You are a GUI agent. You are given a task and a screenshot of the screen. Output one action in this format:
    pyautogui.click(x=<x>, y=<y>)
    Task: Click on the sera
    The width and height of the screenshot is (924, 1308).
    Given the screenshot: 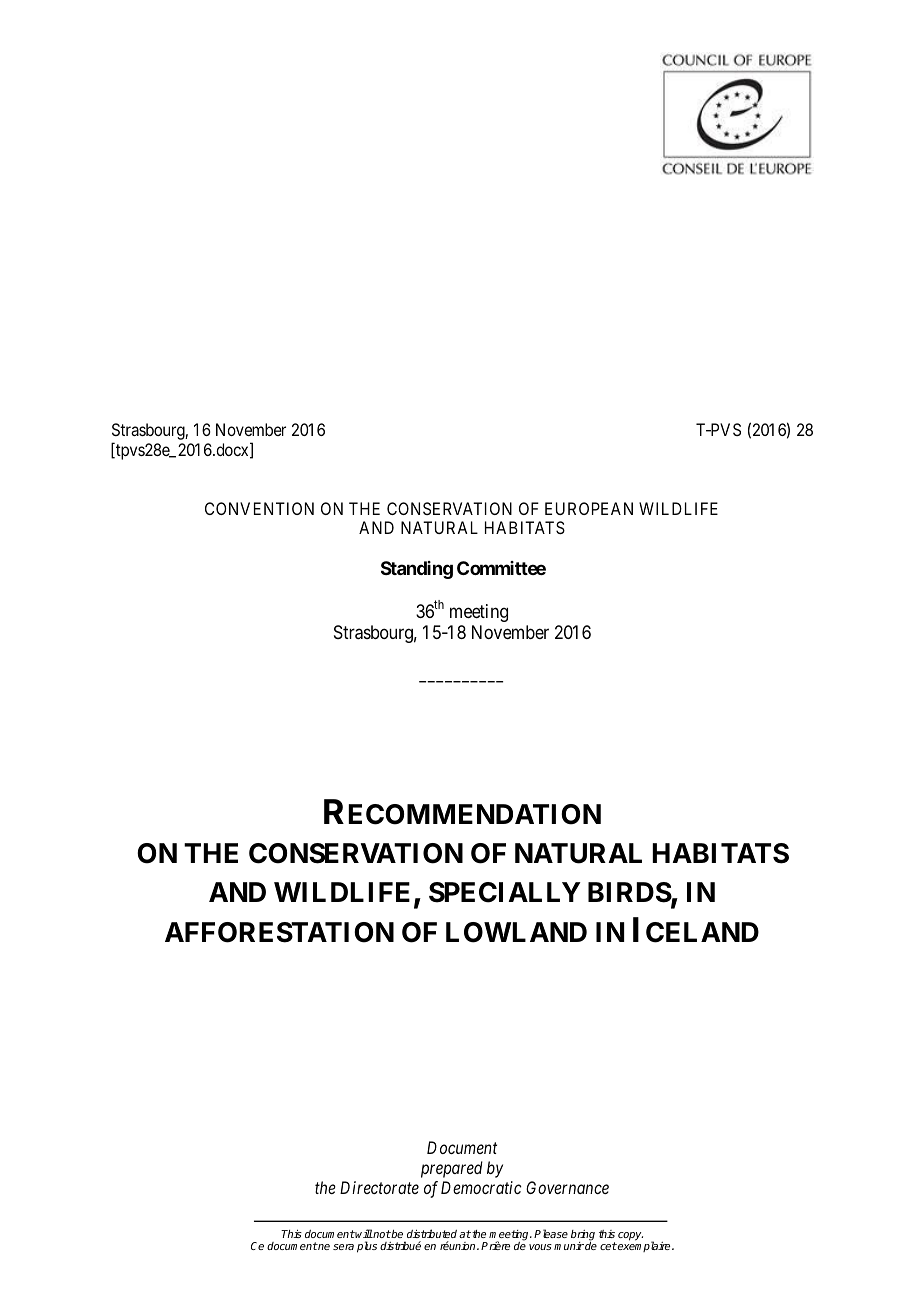 What is the action you would take?
    pyautogui.click(x=343, y=1247)
